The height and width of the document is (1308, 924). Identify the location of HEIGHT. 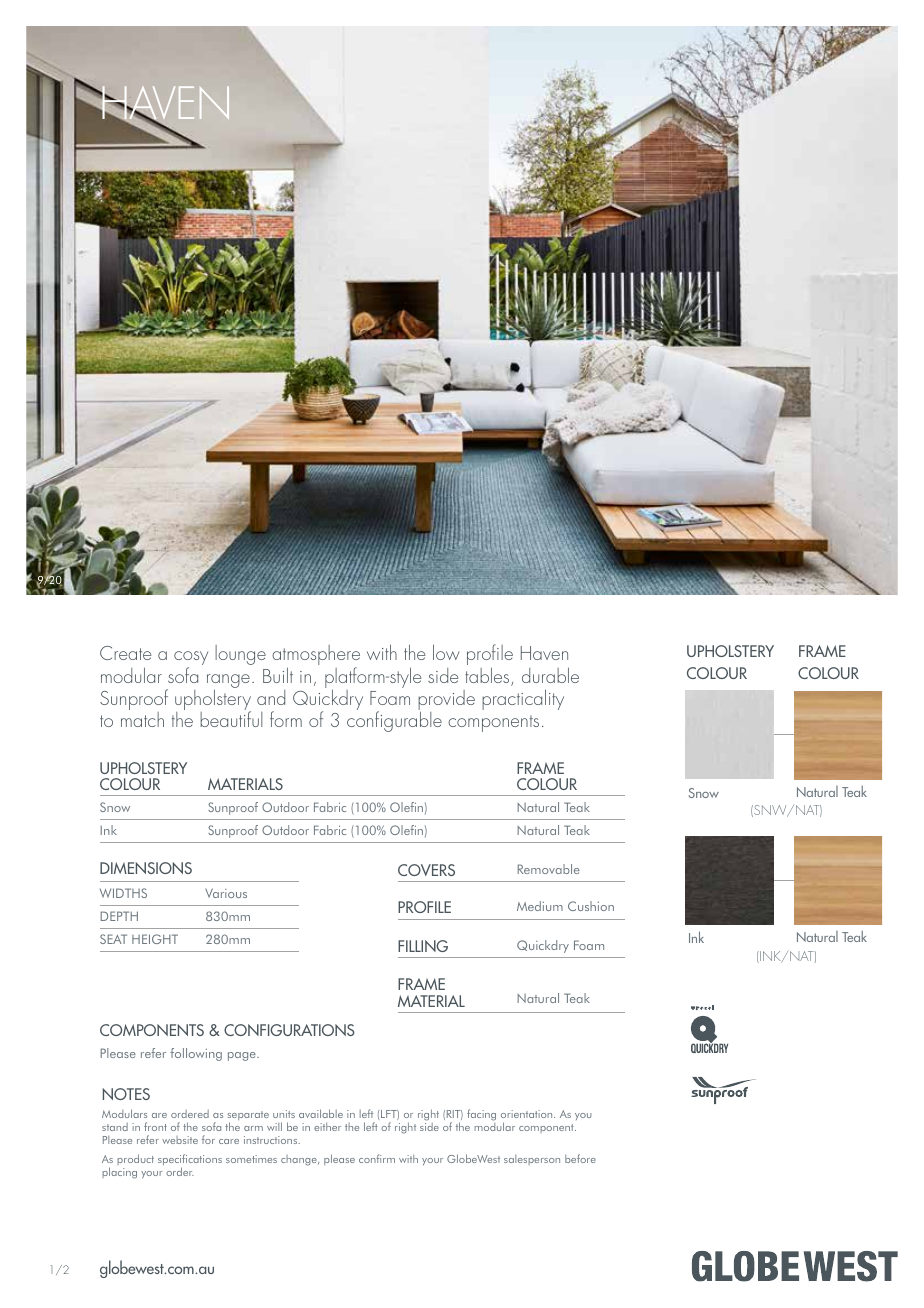
(155, 939).
